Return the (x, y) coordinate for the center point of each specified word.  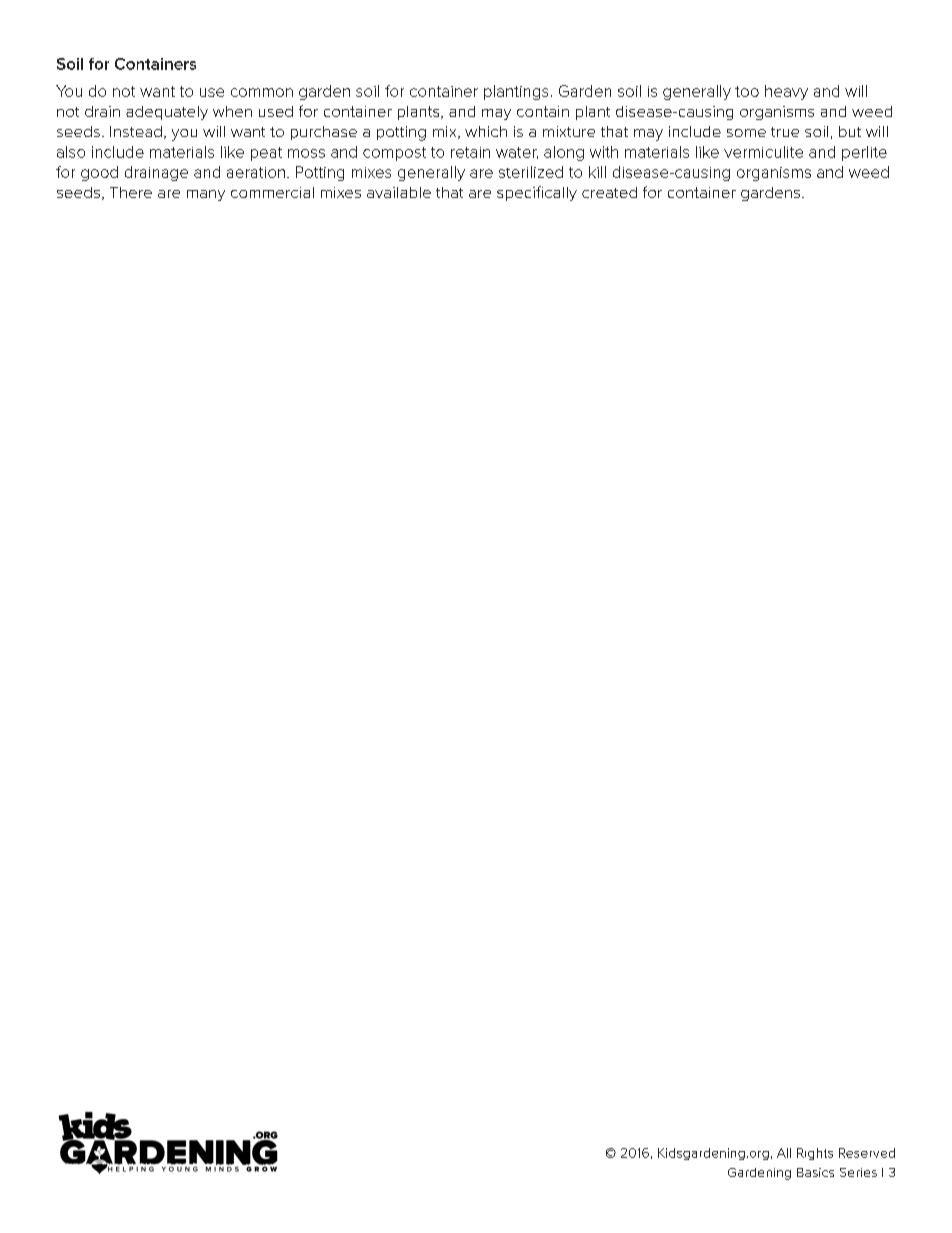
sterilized (531, 172)
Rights (815, 1154)
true (785, 132)
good (99, 173)
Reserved (867, 1153)
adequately (167, 113)
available (399, 192)
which (486, 131)
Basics (815, 1172)
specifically (537, 193)
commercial (272, 192)
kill (597, 172)
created (609, 192)
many (206, 195)
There (131, 192)
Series (858, 1172)
